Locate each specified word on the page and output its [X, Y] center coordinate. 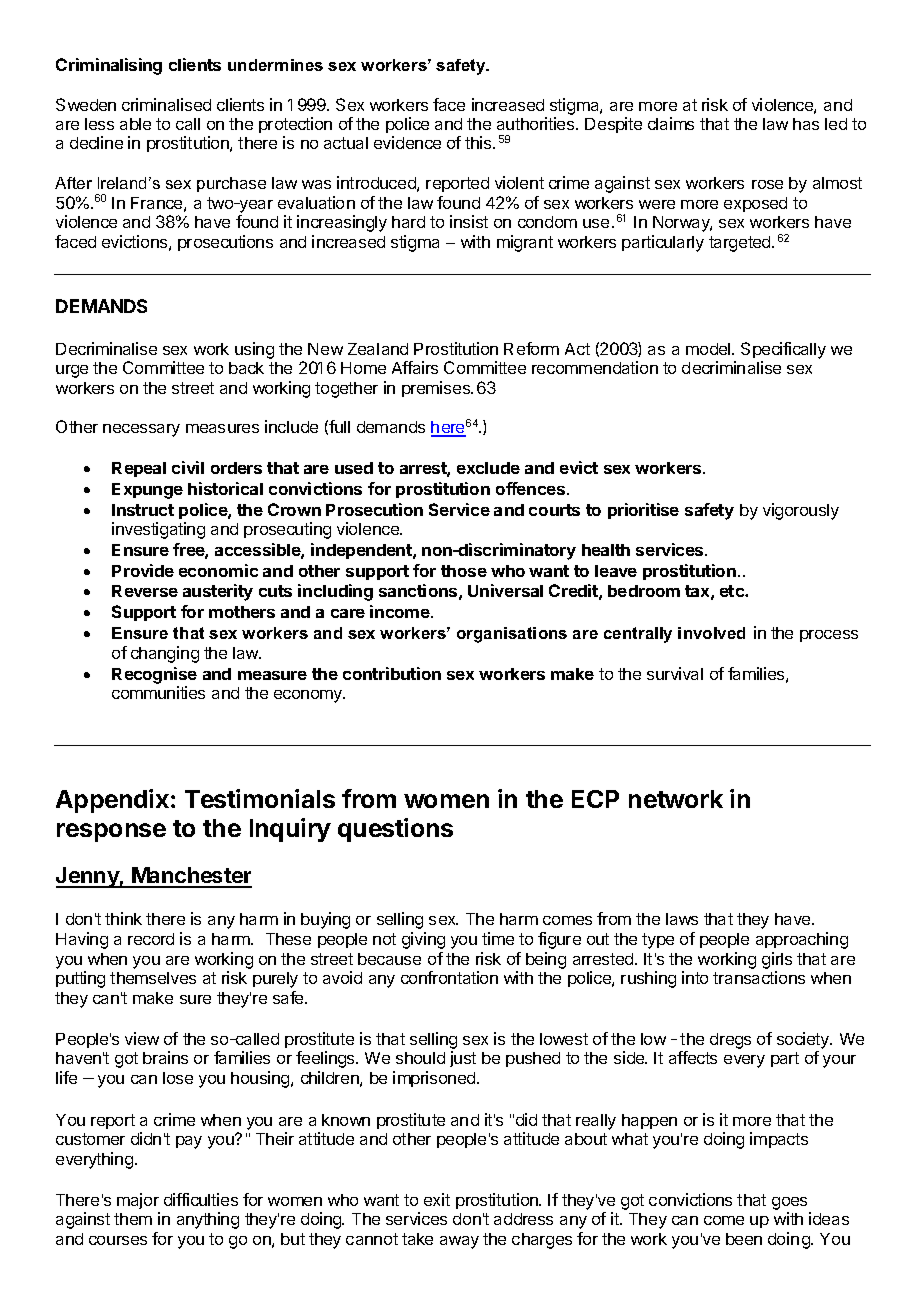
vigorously [801, 511]
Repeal [139, 469]
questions [395, 830]
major [138, 1201]
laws [682, 919]
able [135, 124]
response [111, 832]
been [744, 1239]
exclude [488, 468]
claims [671, 123]
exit [437, 1199]
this [479, 142]
